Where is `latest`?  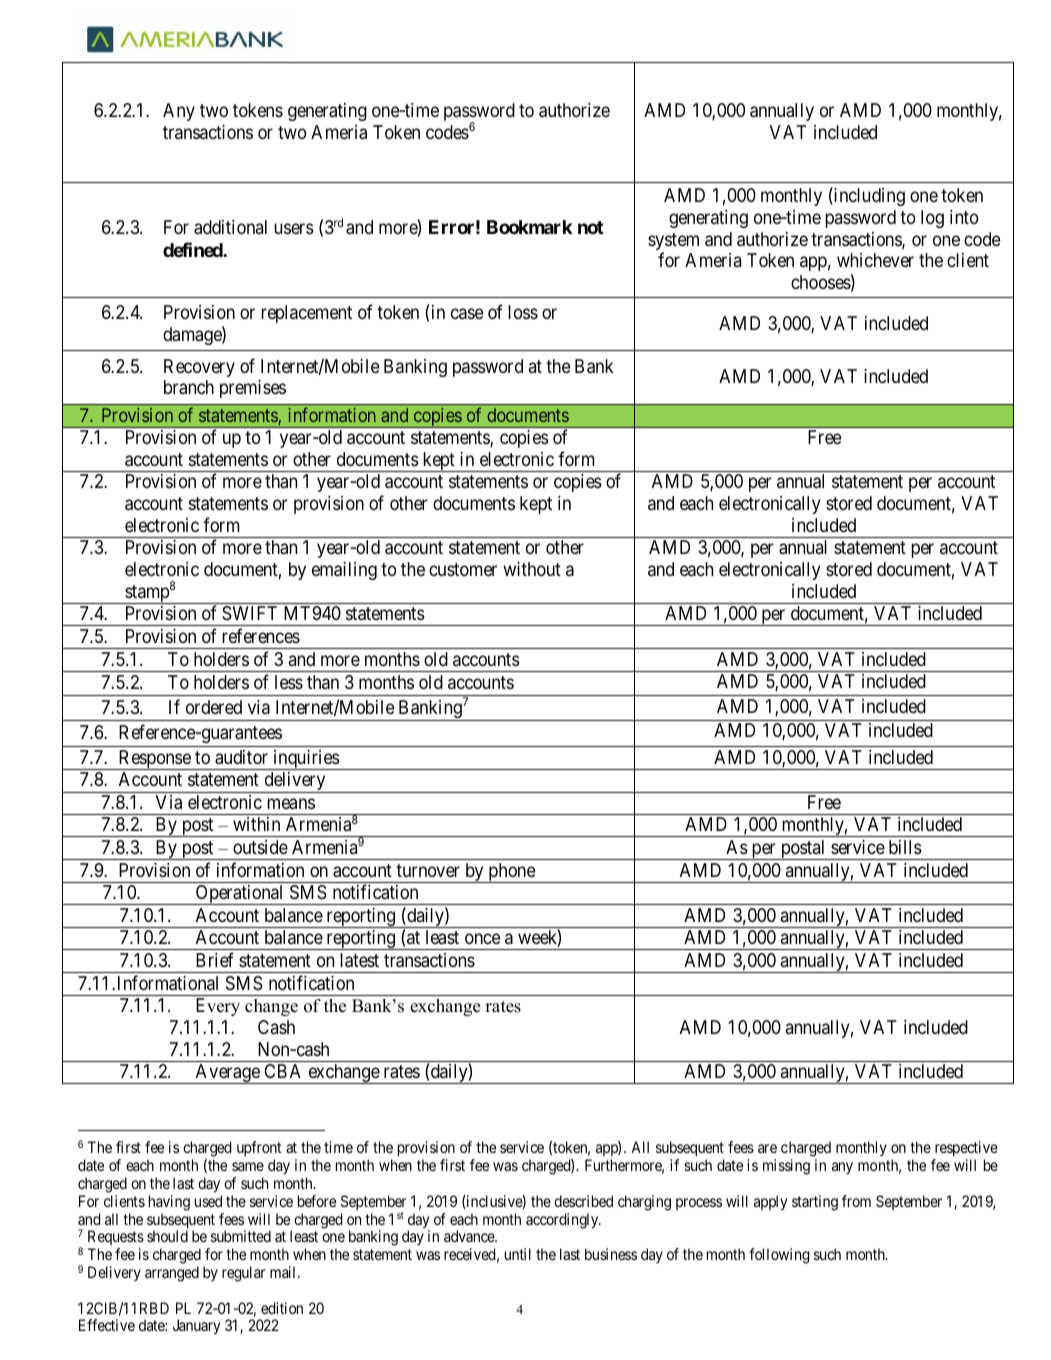
latest is located at coordinates (359, 960).
